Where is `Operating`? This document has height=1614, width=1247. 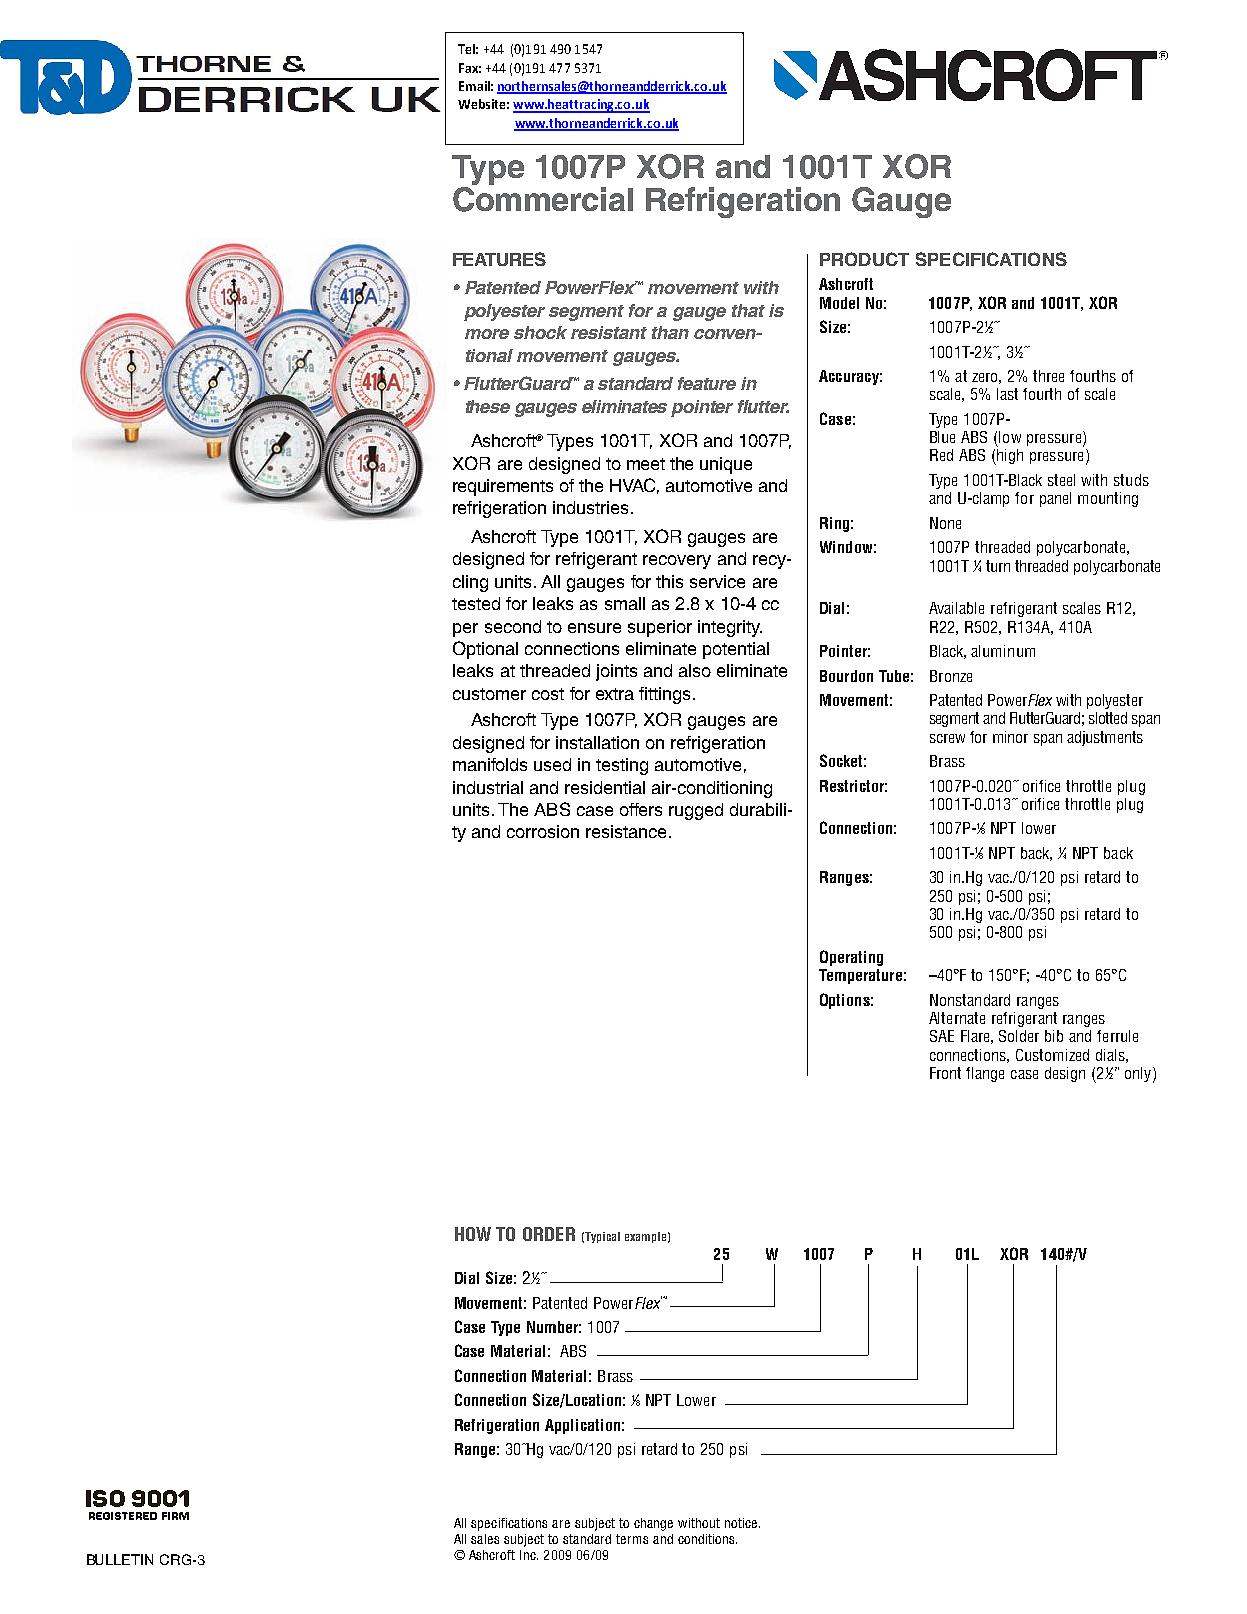 Operating is located at coordinates (851, 958).
